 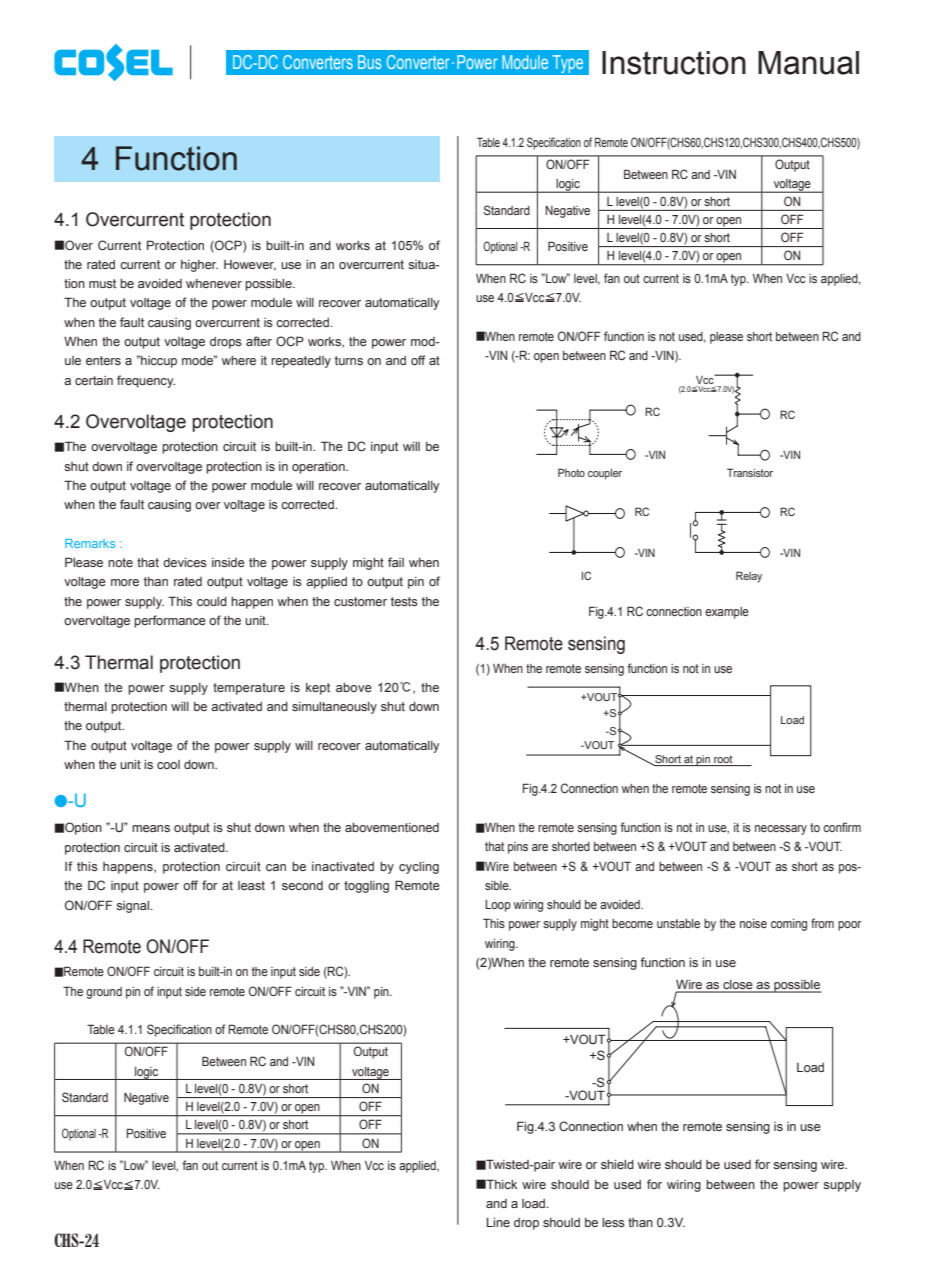 I want to click on Manual, so click(x=808, y=63).
